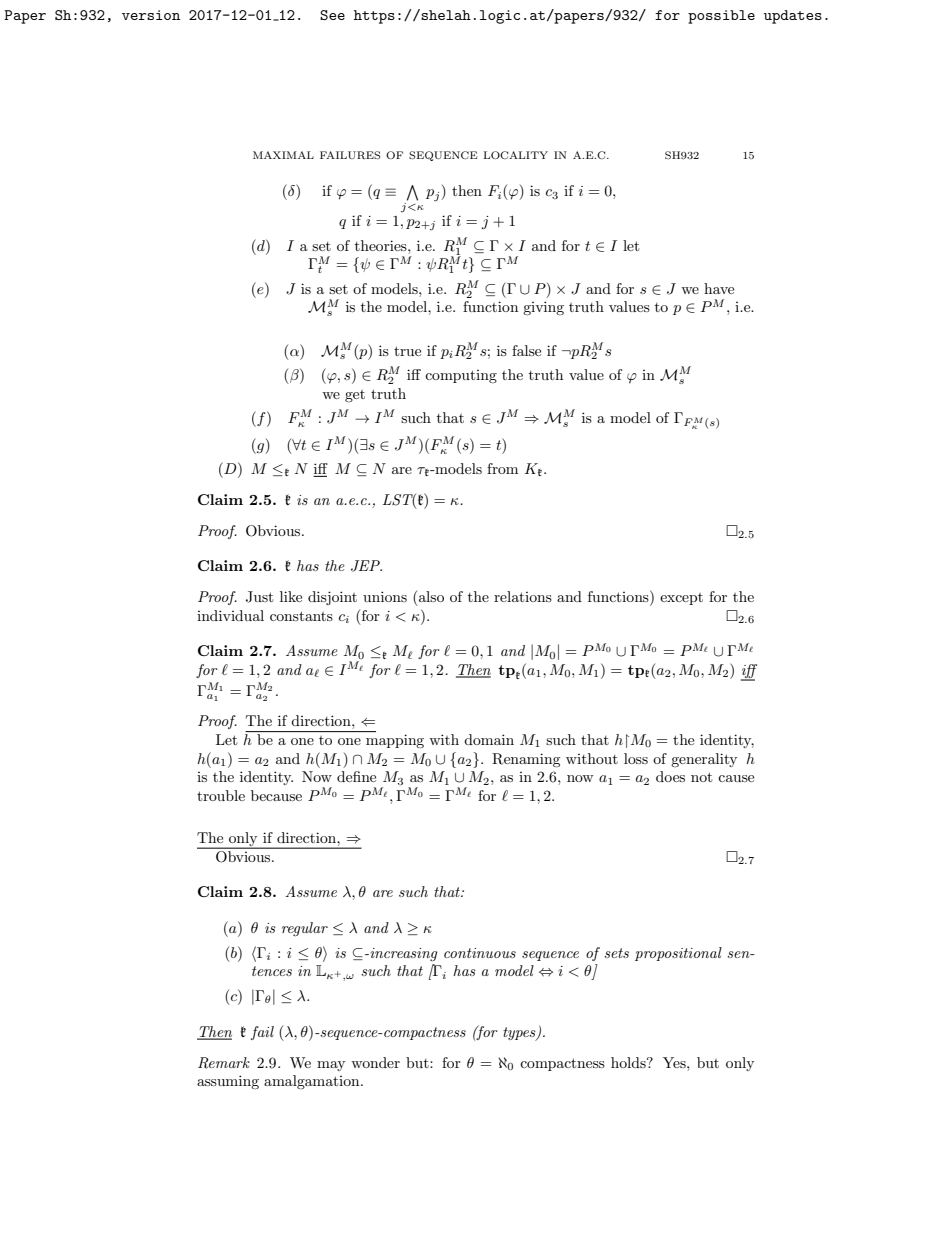  I want to click on possible, so click(721, 17).
